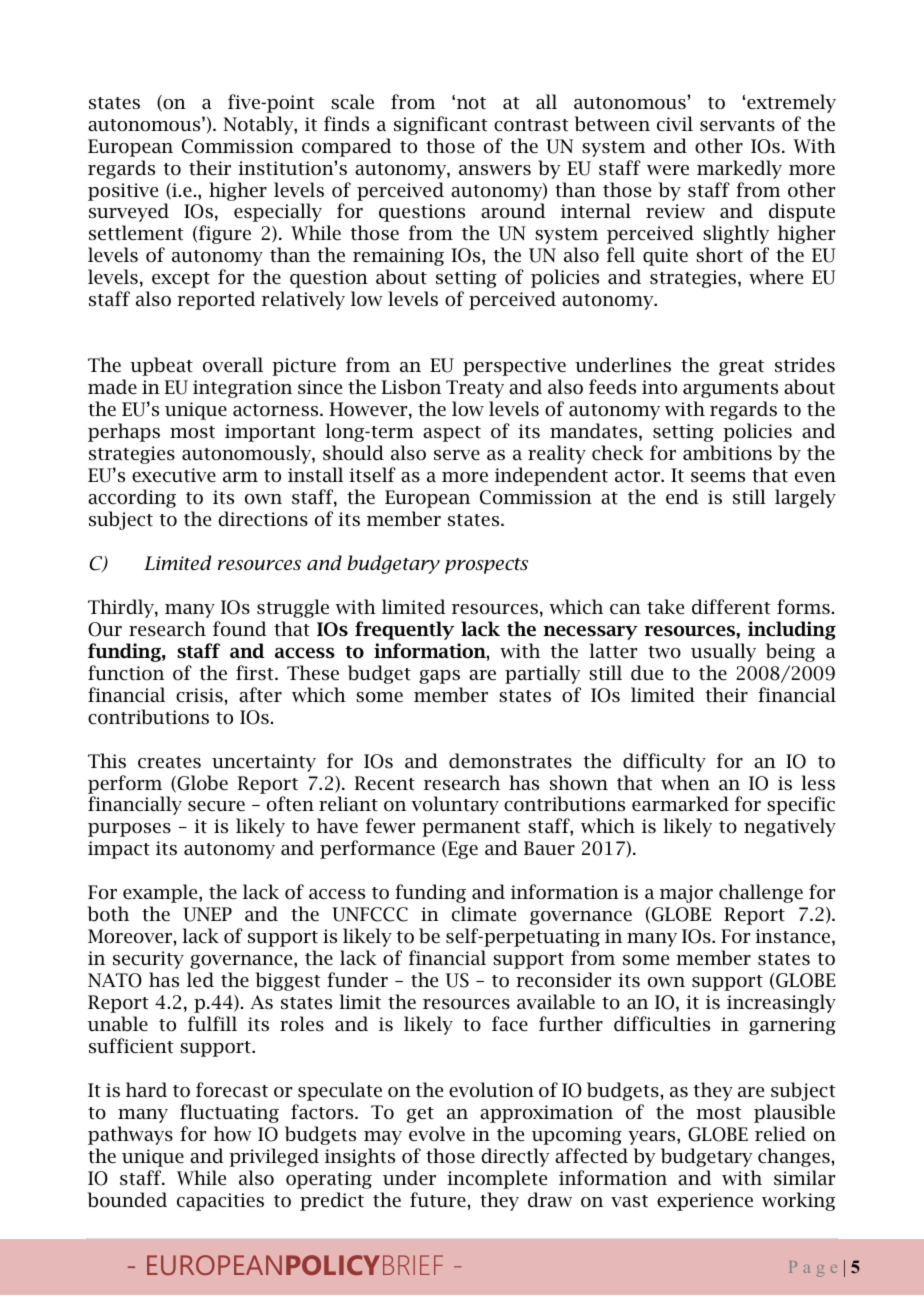 This screenshot has width=924, height=1308. I want to click on experience, so click(705, 1202).
